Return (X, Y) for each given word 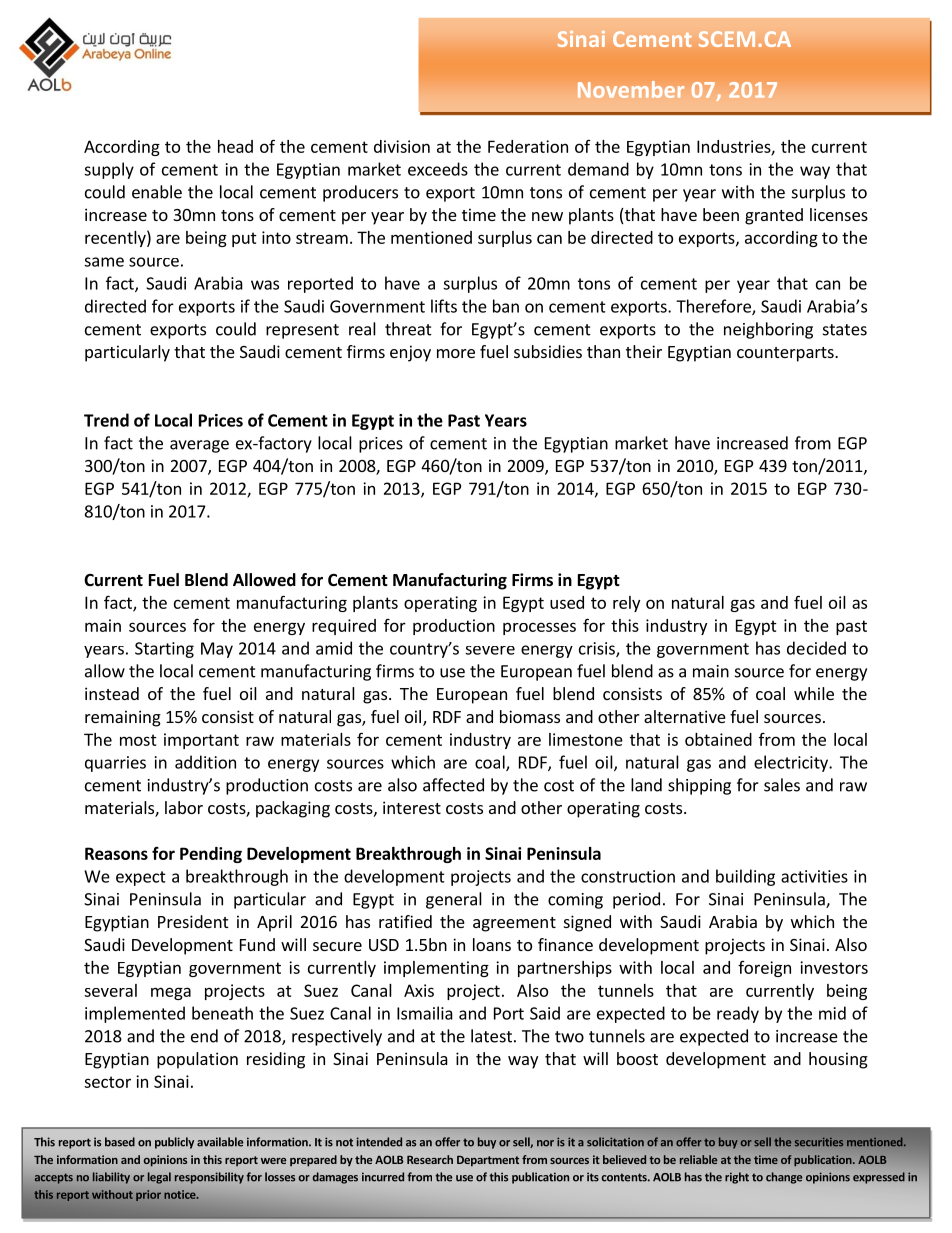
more (456, 353)
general (454, 900)
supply (109, 170)
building (745, 877)
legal (159, 1178)
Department (488, 1161)
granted (774, 216)
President (193, 921)
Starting (164, 650)
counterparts (786, 354)
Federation (528, 146)
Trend (106, 420)
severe (490, 650)
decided (816, 648)
